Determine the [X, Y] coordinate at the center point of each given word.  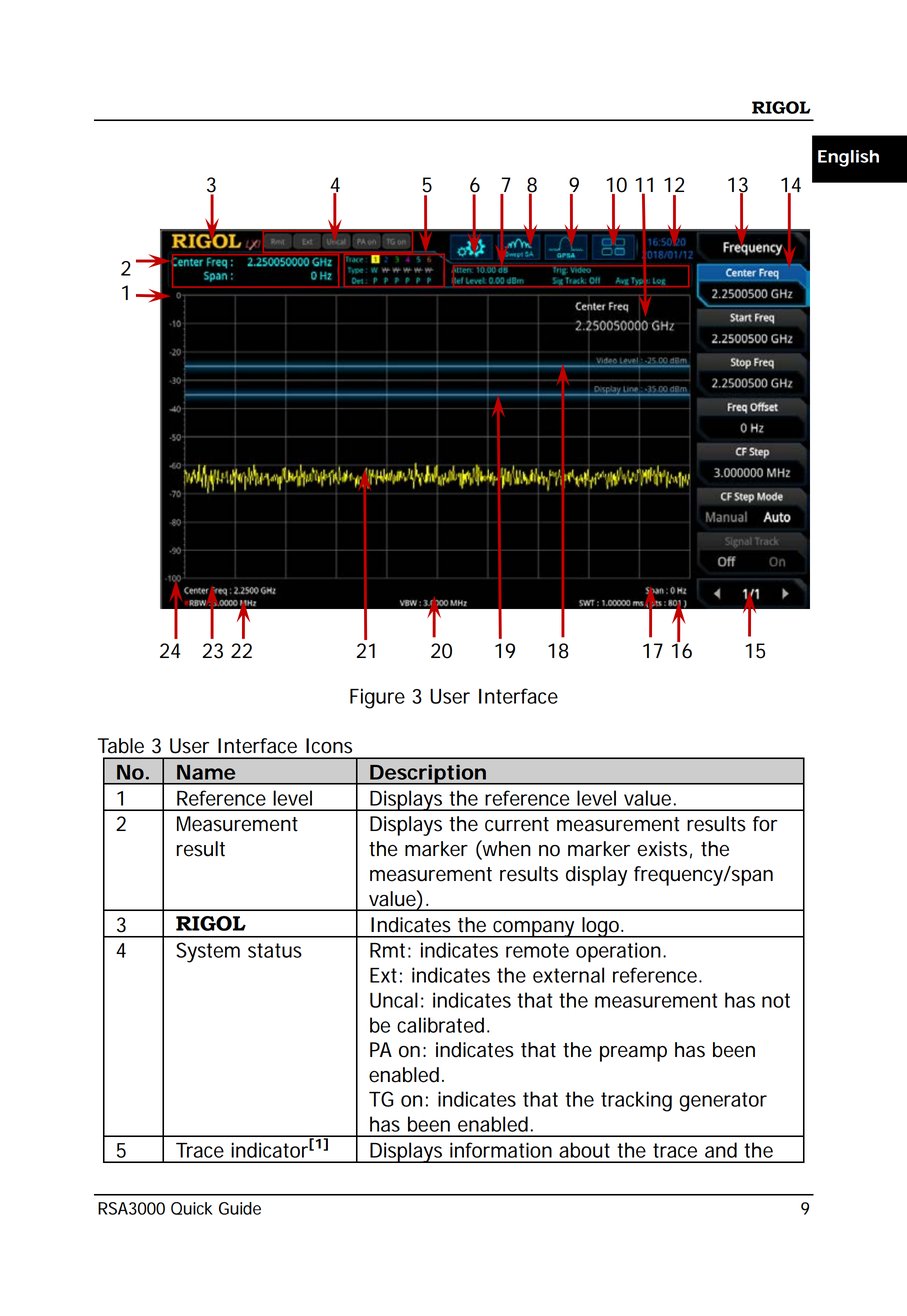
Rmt [387, 950]
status [275, 950]
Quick [192, 1208]
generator [723, 1102]
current [517, 824]
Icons [329, 746]
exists [662, 849]
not [776, 1000]
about [584, 1150]
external [568, 975]
